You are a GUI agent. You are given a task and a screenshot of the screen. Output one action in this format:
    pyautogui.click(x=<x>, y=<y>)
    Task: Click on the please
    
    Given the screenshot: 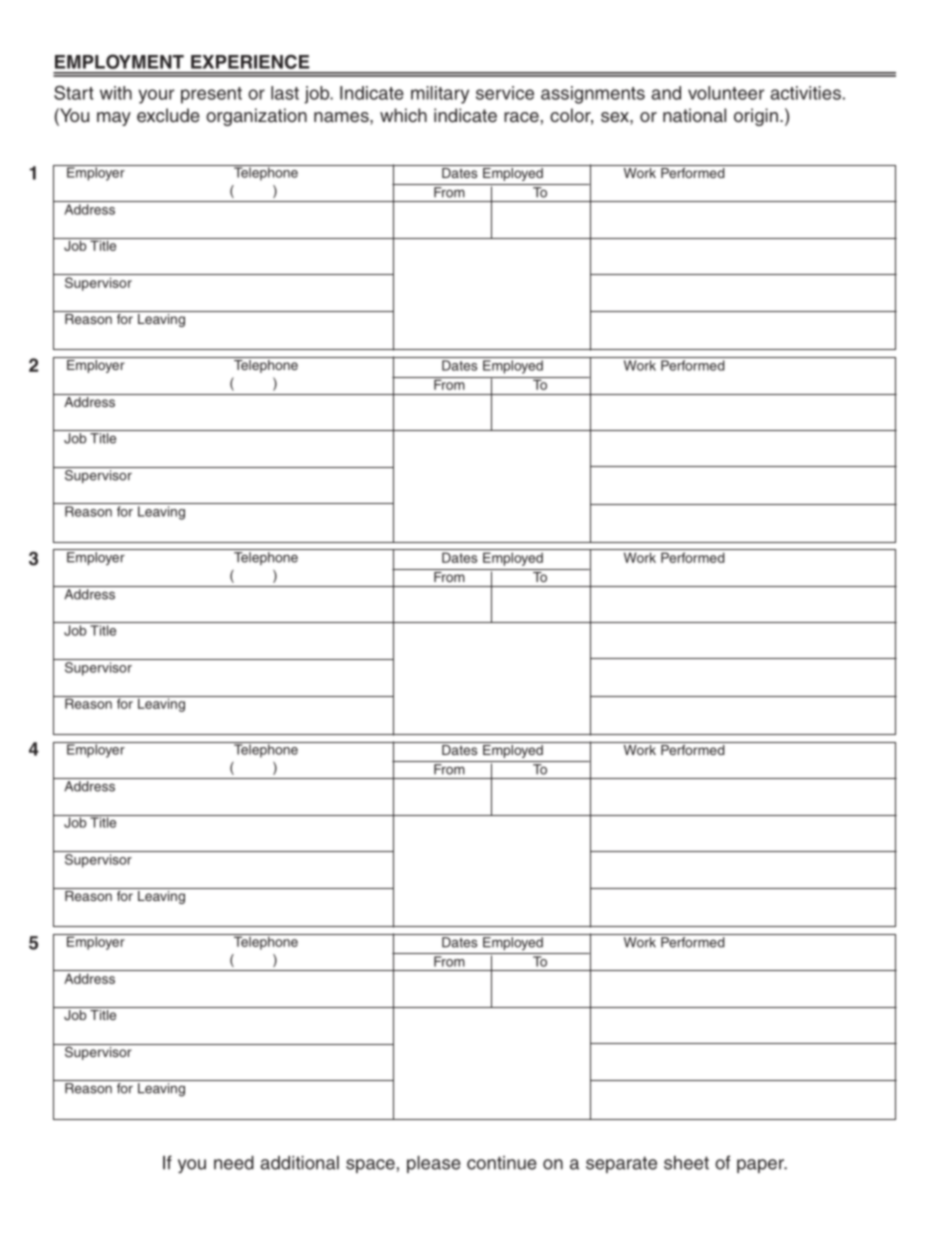 What is the action you would take?
    pyautogui.click(x=434, y=1164)
